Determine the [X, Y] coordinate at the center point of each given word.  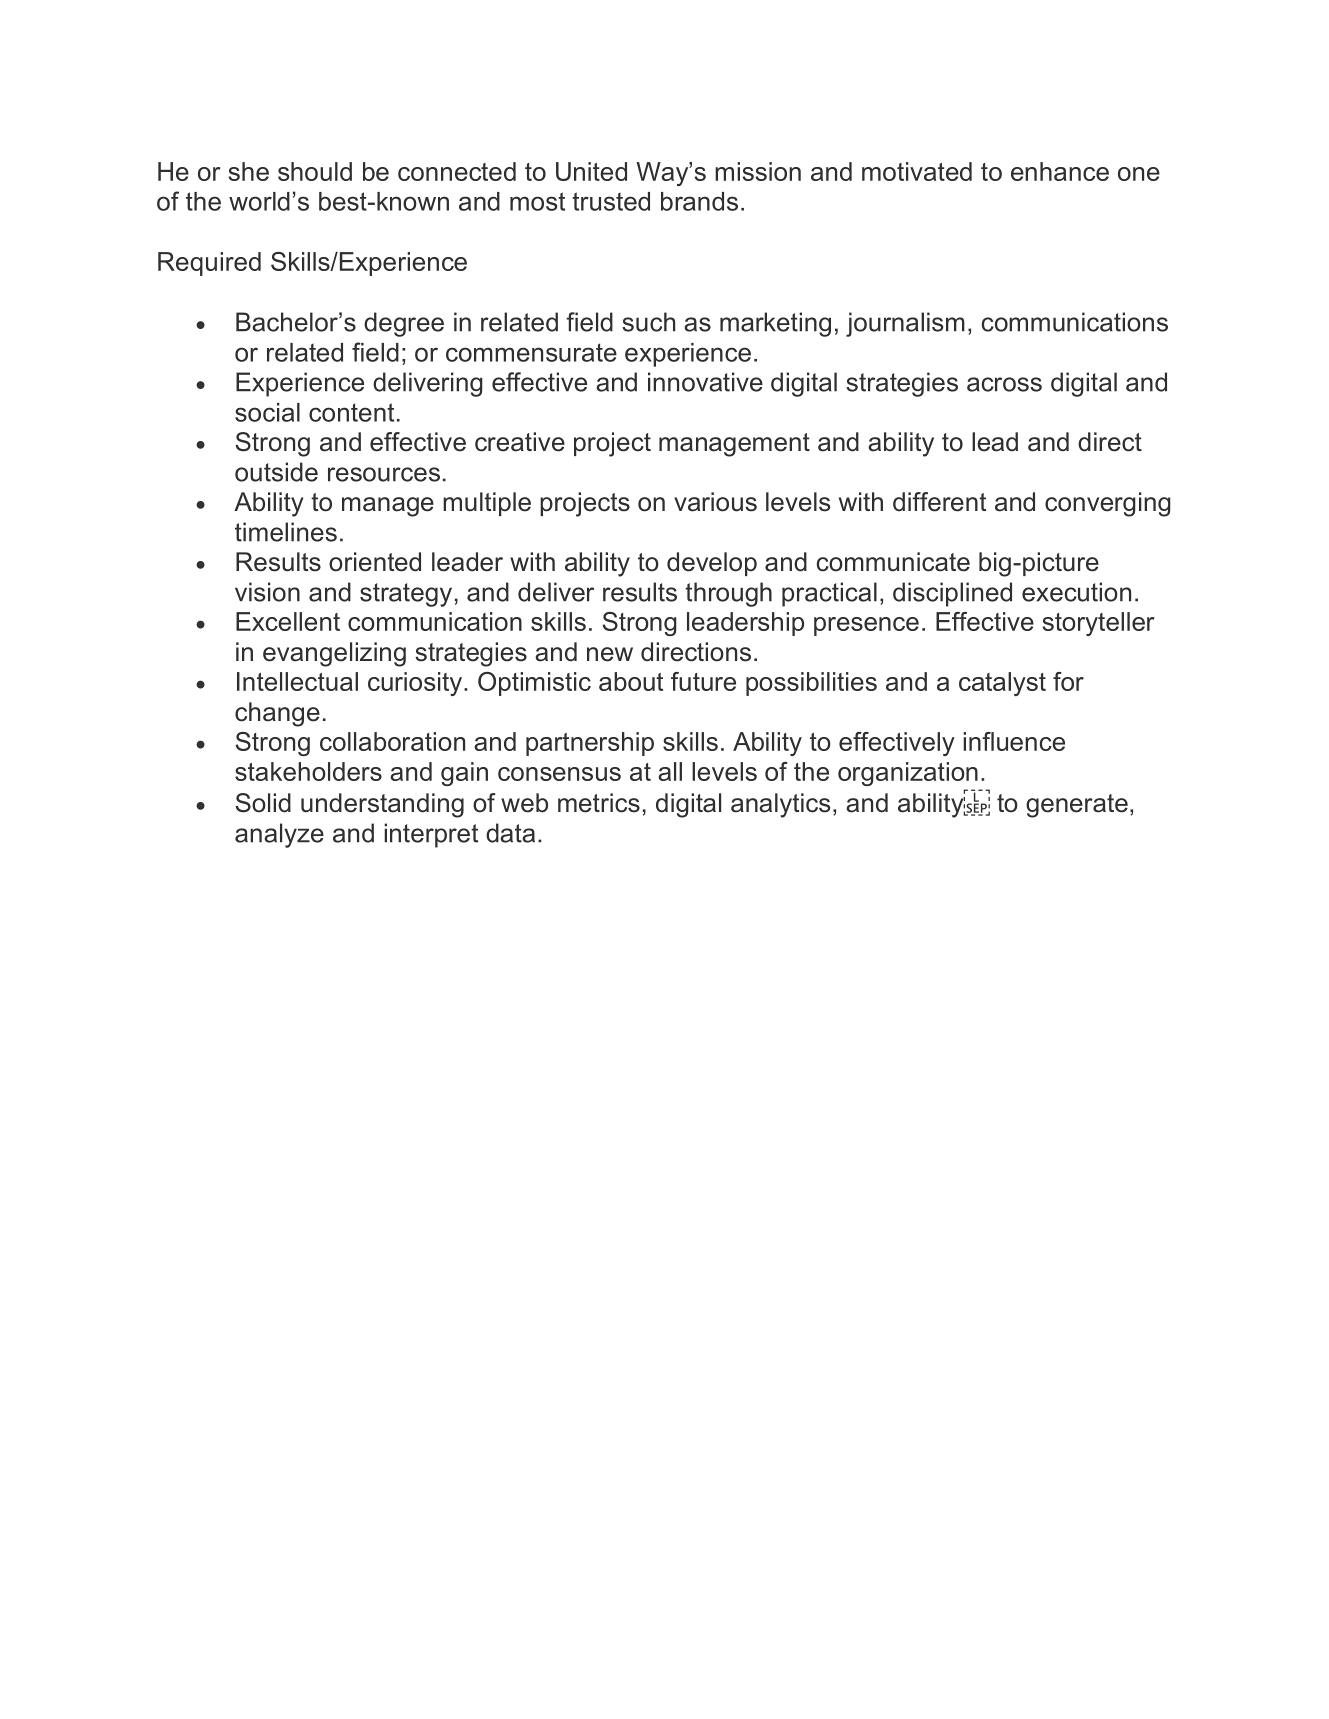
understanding [382, 805]
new [610, 654]
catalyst [1002, 684]
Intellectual [297, 681]
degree [404, 324]
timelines [286, 532]
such [648, 322]
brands [699, 201]
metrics [599, 803]
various [715, 502]
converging [1108, 504]
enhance [1060, 171]
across [1004, 384]
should [315, 171]
